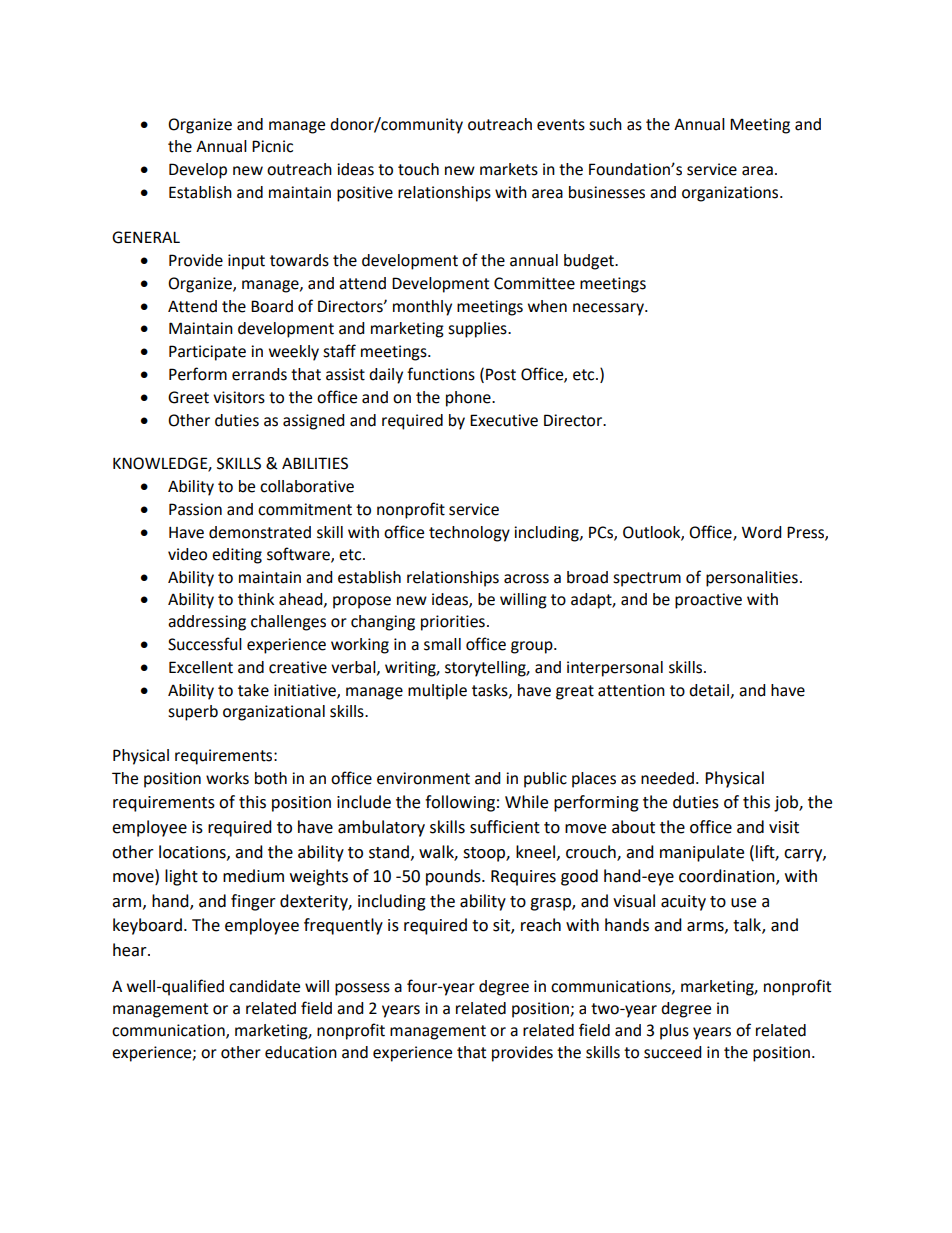 The width and height of the image is (952, 1233). Describe the element at coordinates (453, 623) in the image. I see `priorities` at that location.
